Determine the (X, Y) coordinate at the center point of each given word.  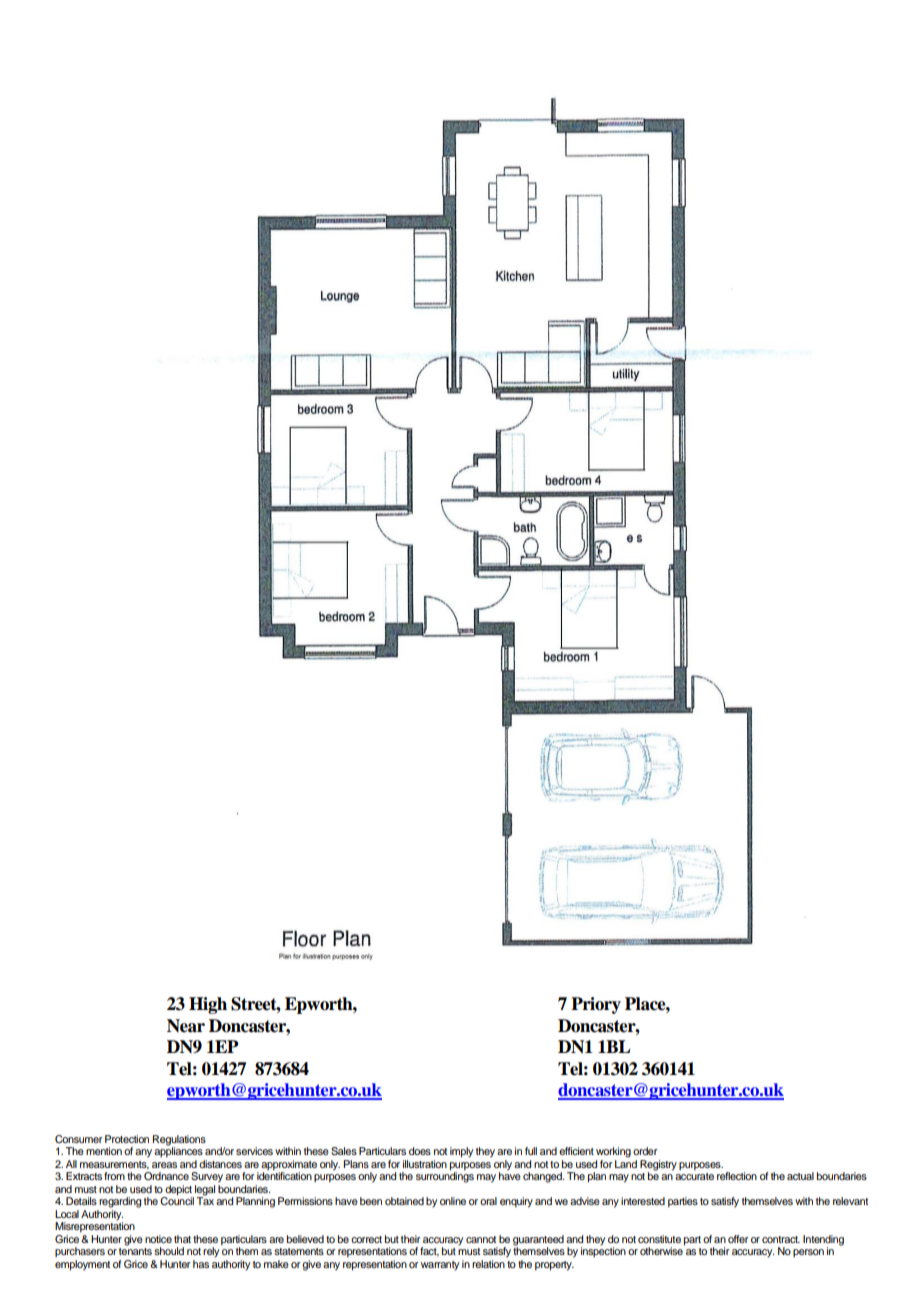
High (208, 1005)
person (808, 1253)
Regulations (179, 1141)
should (169, 1251)
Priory (596, 1005)
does (420, 1151)
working (613, 1152)
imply (461, 1152)
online (453, 1201)
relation (489, 1262)
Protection (127, 1139)
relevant (850, 1201)
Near (186, 1026)
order (645, 1151)
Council (177, 1200)
